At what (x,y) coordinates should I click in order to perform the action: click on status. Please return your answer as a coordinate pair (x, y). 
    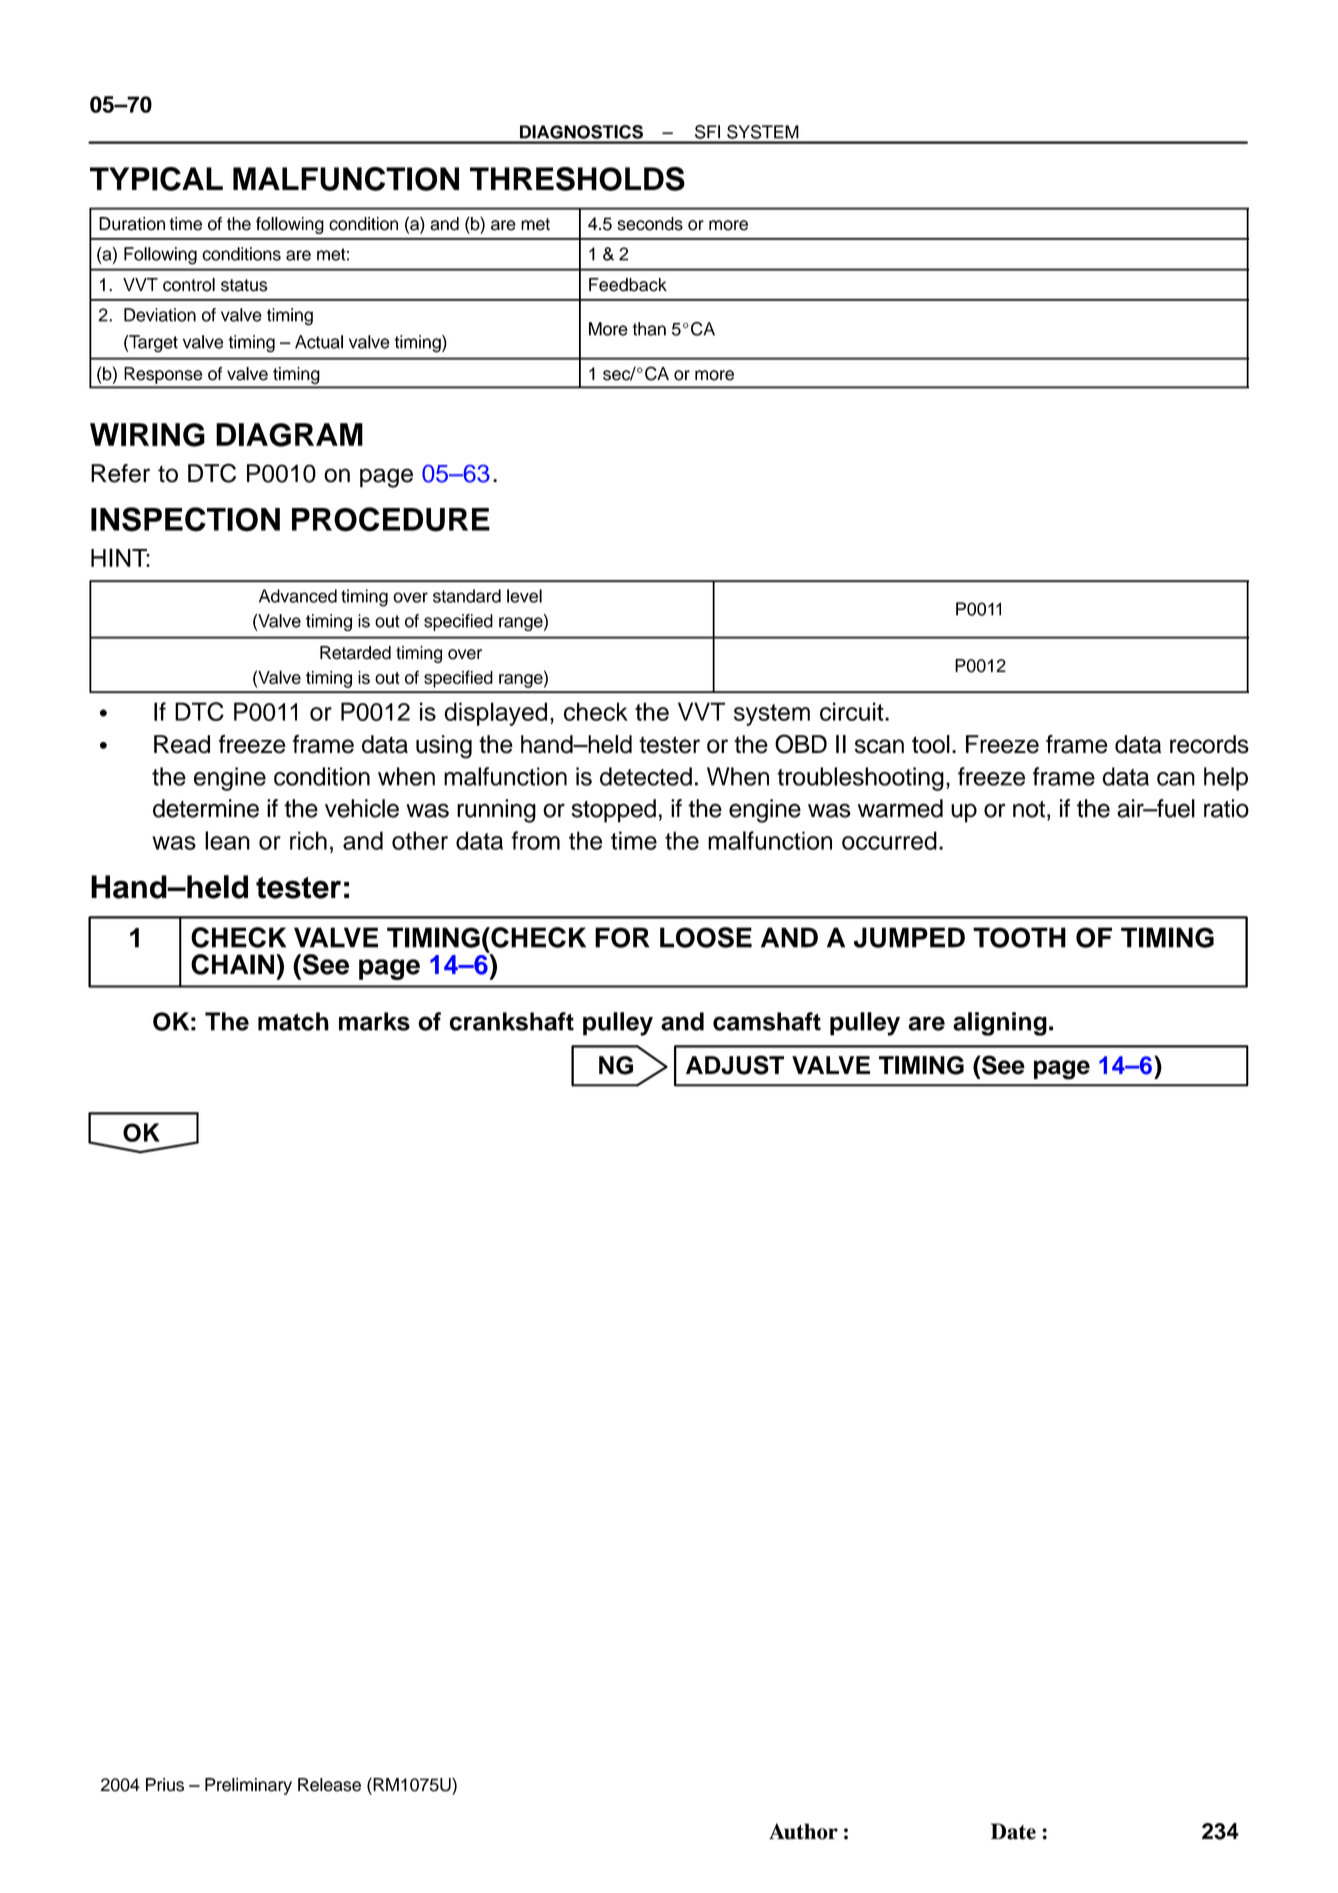
    Looking at the image, I should click on (244, 285).
